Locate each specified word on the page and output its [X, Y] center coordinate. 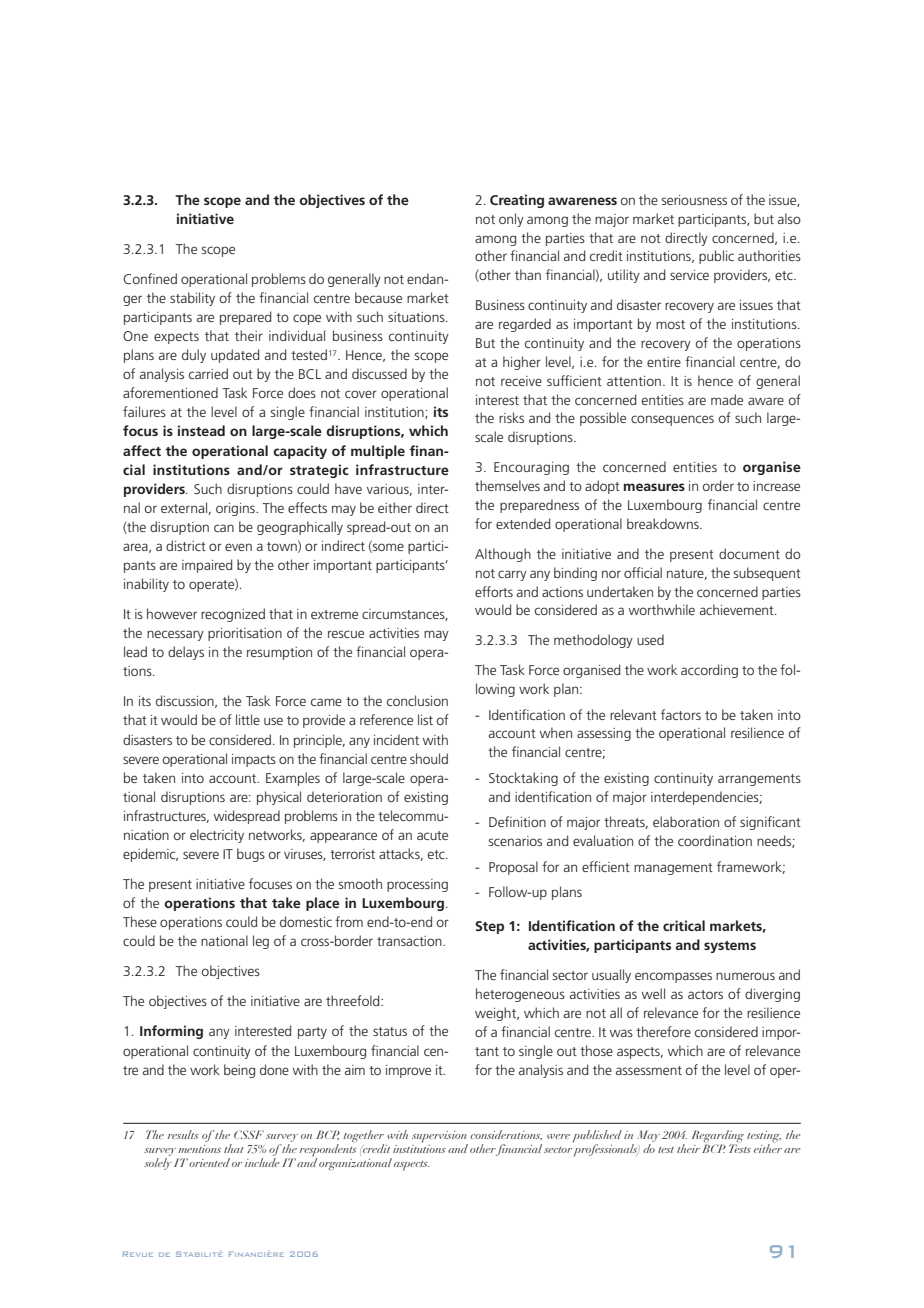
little [248, 719]
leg [261, 942]
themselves [507, 485]
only [511, 220]
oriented [209, 1162]
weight [497, 1014]
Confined [150, 278]
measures [654, 487]
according [709, 671]
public [716, 257]
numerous [745, 976]
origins [236, 509]
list [425, 719]
